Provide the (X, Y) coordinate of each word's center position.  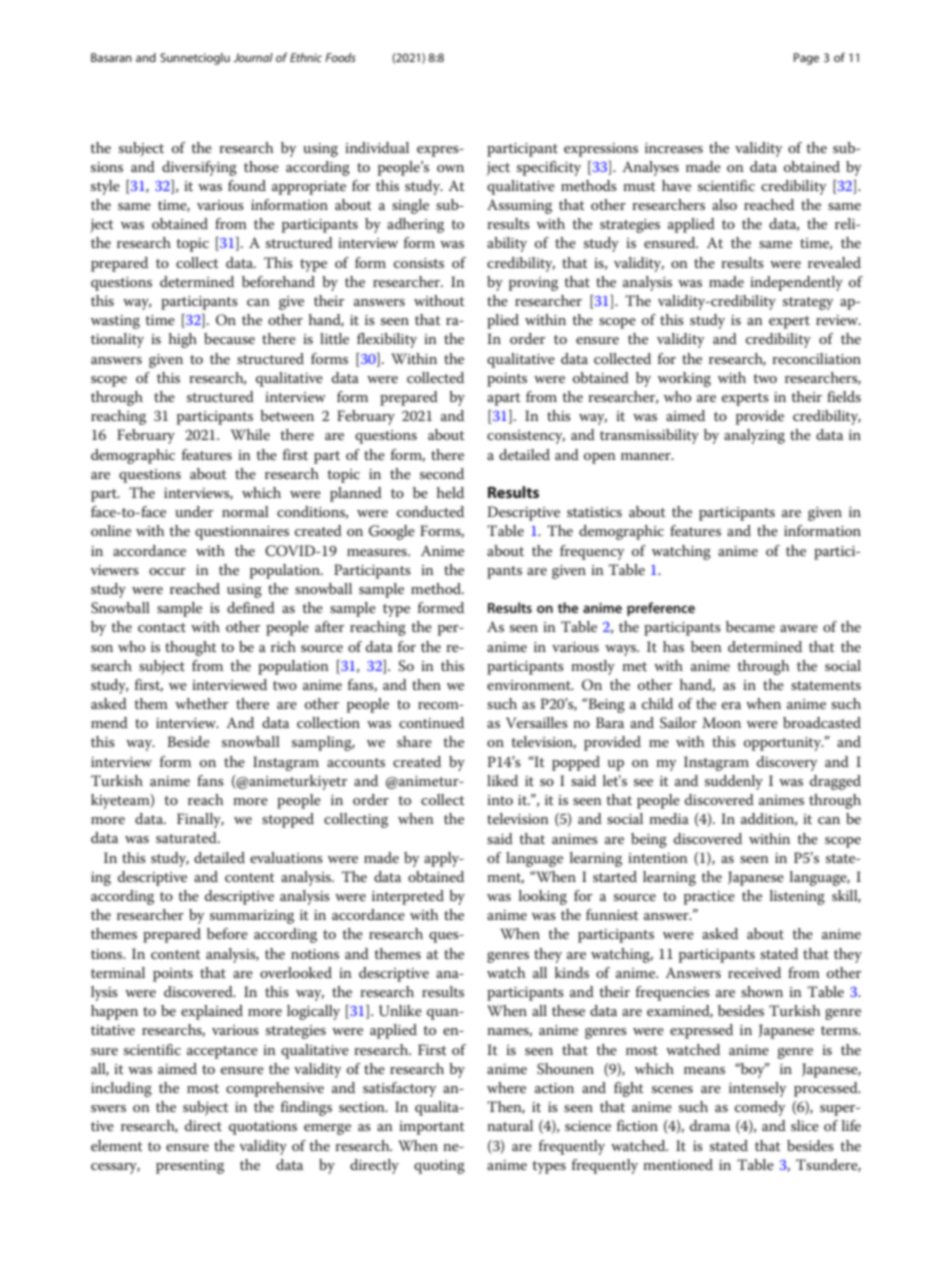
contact (162, 627)
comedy (760, 1108)
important (432, 1128)
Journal (253, 57)
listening (797, 897)
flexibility (387, 340)
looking (543, 897)
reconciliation (816, 358)
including (121, 1089)
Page (806, 59)
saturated (187, 837)
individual (377, 147)
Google (392, 532)
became (750, 626)
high (183, 340)
